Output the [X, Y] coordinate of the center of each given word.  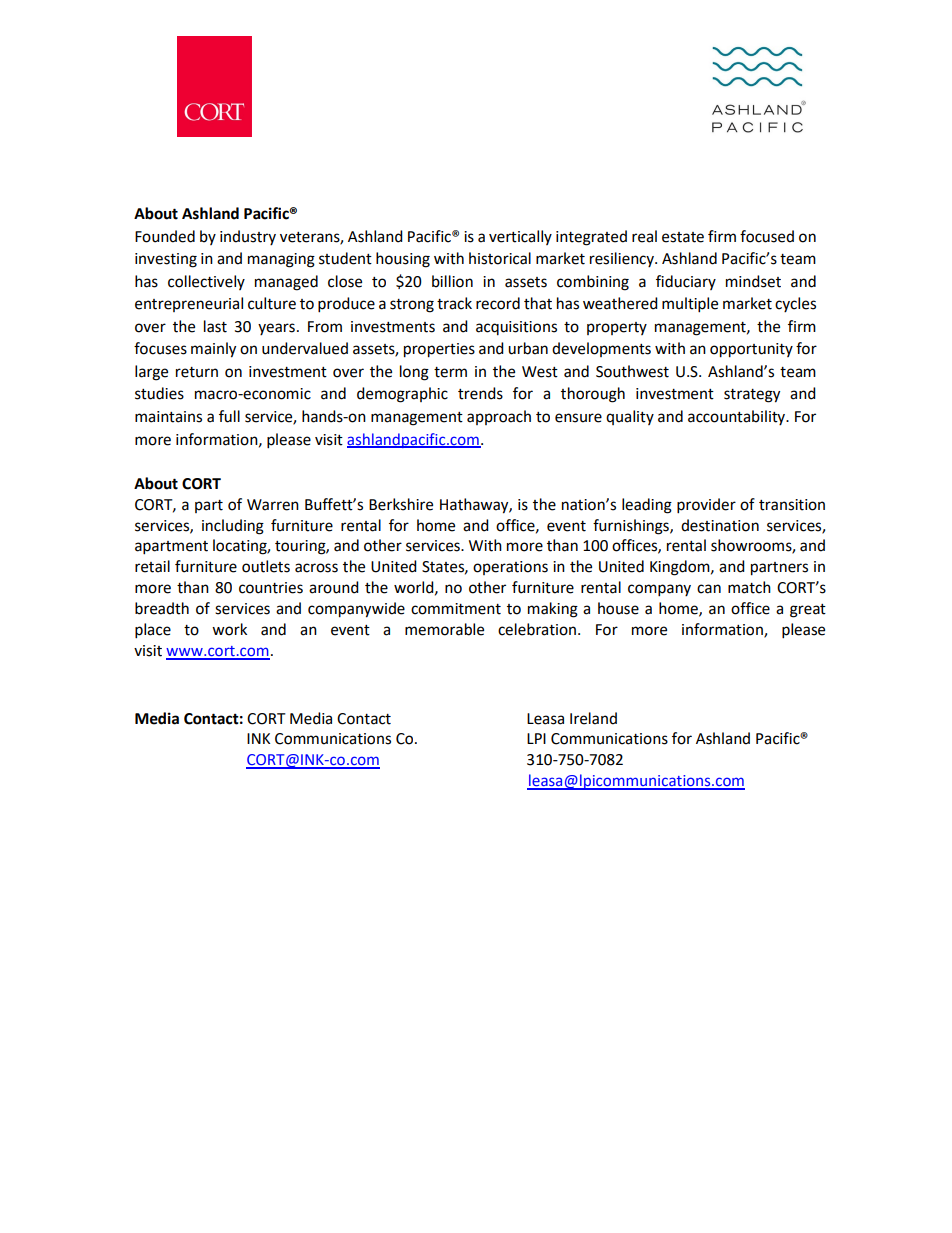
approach [499, 417]
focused [767, 236]
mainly [213, 350]
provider [706, 506]
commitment [456, 609]
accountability [738, 417]
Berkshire [401, 504]
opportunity [751, 350]
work [229, 629]
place [153, 631]
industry [248, 237]
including [233, 527]
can [709, 589]
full [229, 416]
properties [439, 350]
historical [500, 258]
